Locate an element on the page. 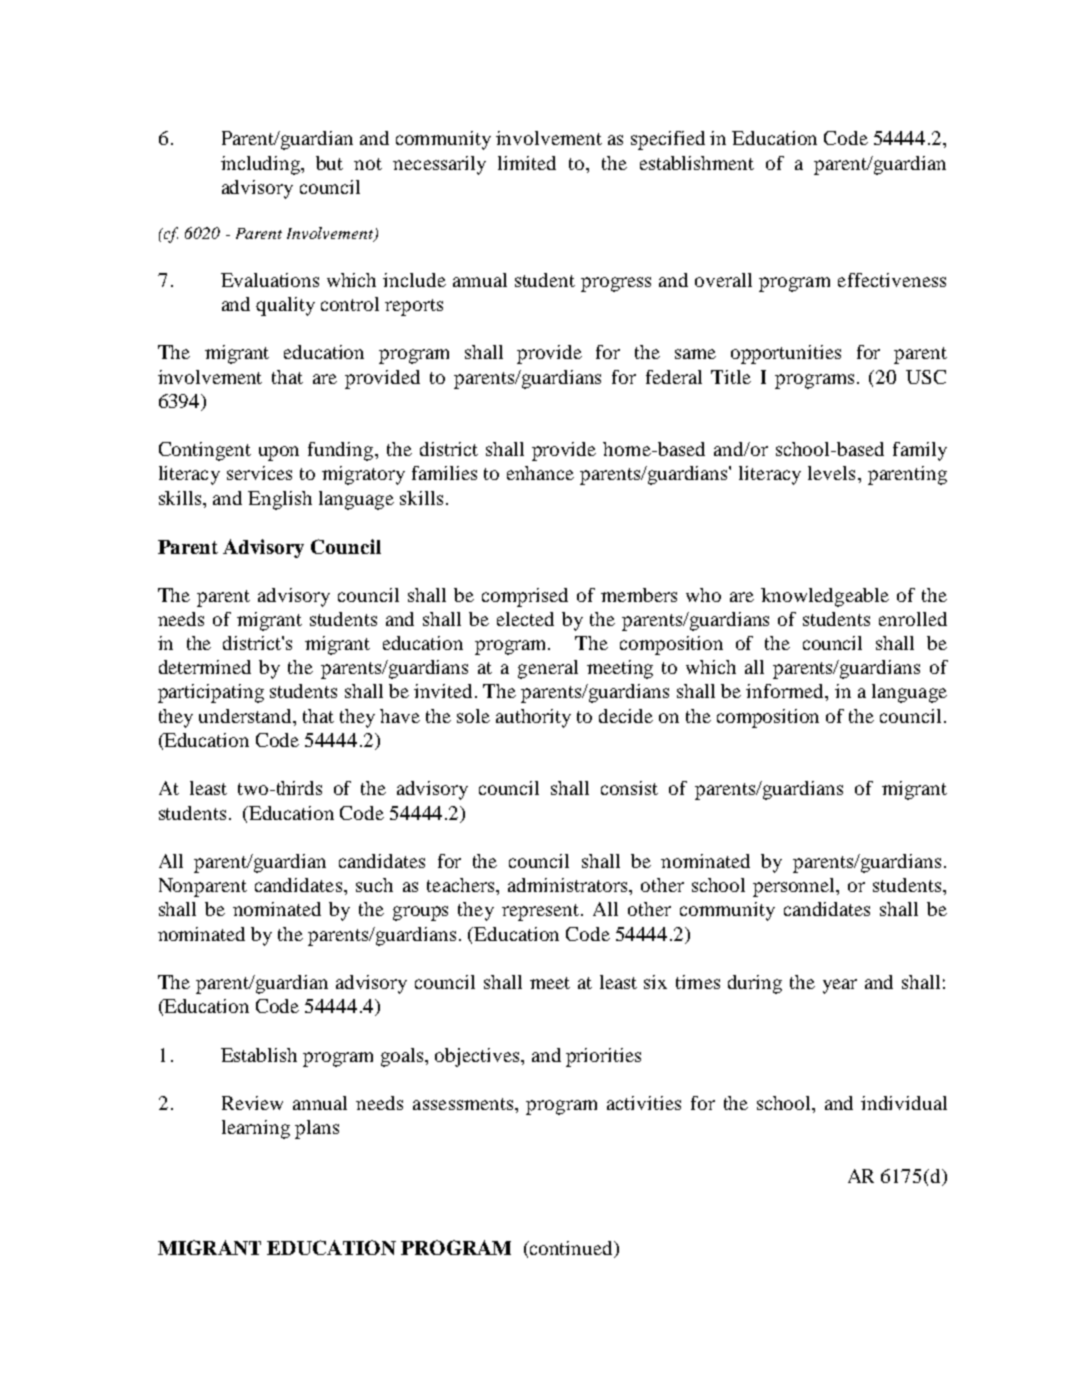 The image size is (1074, 1390). continued is located at coordinates (571, 1249).
